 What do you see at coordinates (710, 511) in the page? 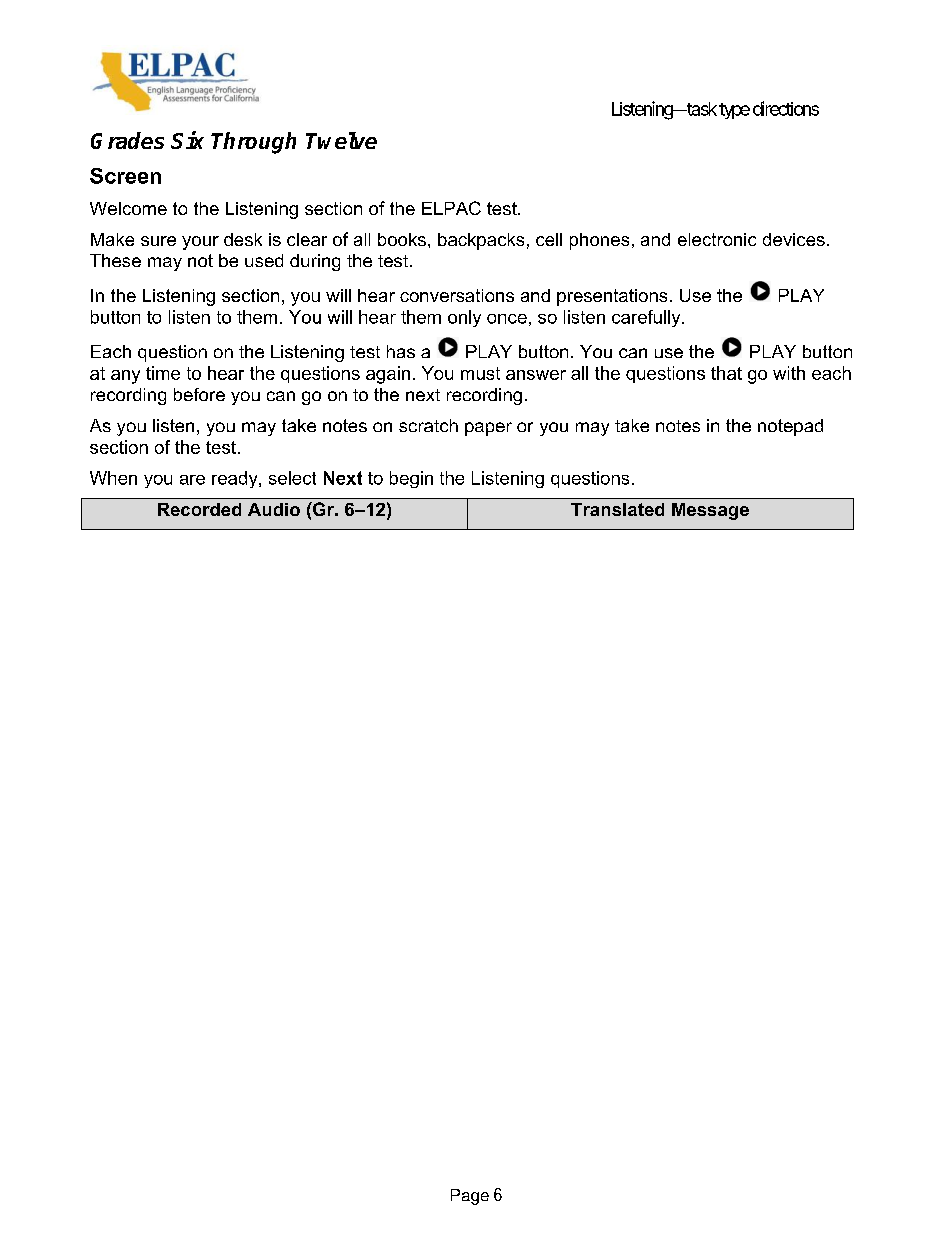
I see `Message` at bounding box center [710, 511].
